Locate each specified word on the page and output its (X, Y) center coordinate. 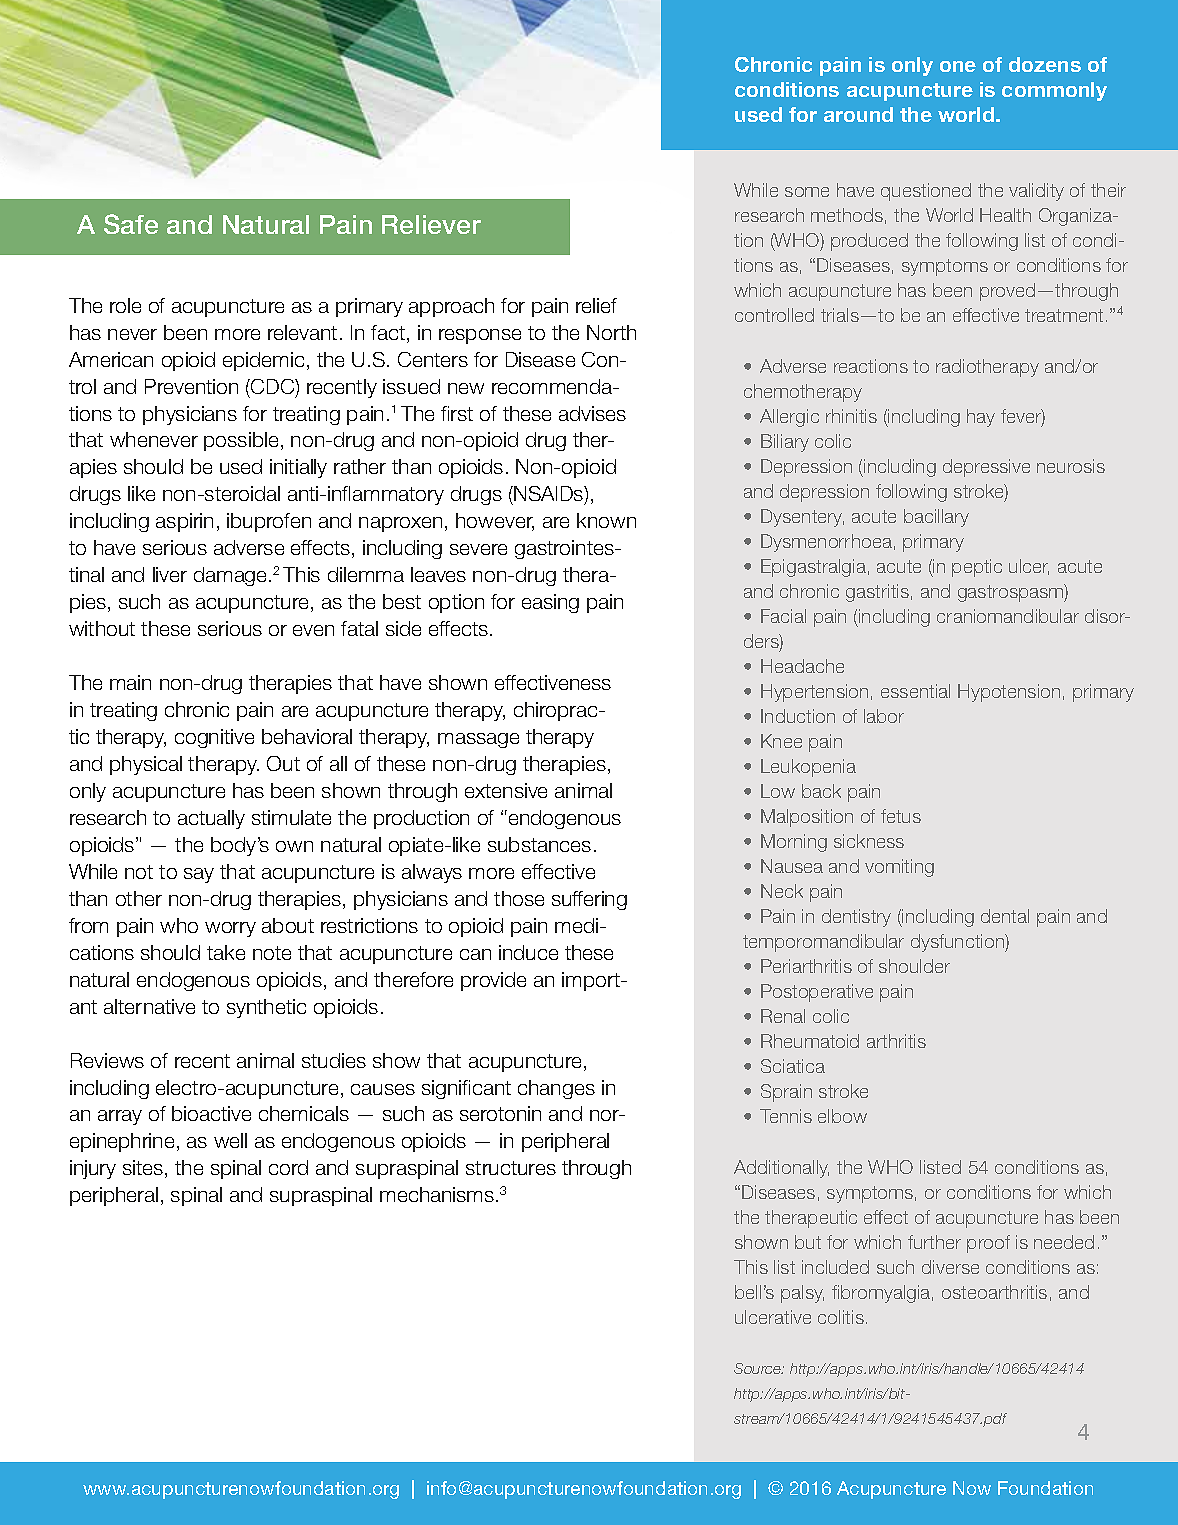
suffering (589, 900)
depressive (986, 468)
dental (1005, 916)
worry (230, 929)
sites (144, 1169)
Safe (131, 224)
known (606, 520)
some (807, 192)
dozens (1045, 64)
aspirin (184, 522)
